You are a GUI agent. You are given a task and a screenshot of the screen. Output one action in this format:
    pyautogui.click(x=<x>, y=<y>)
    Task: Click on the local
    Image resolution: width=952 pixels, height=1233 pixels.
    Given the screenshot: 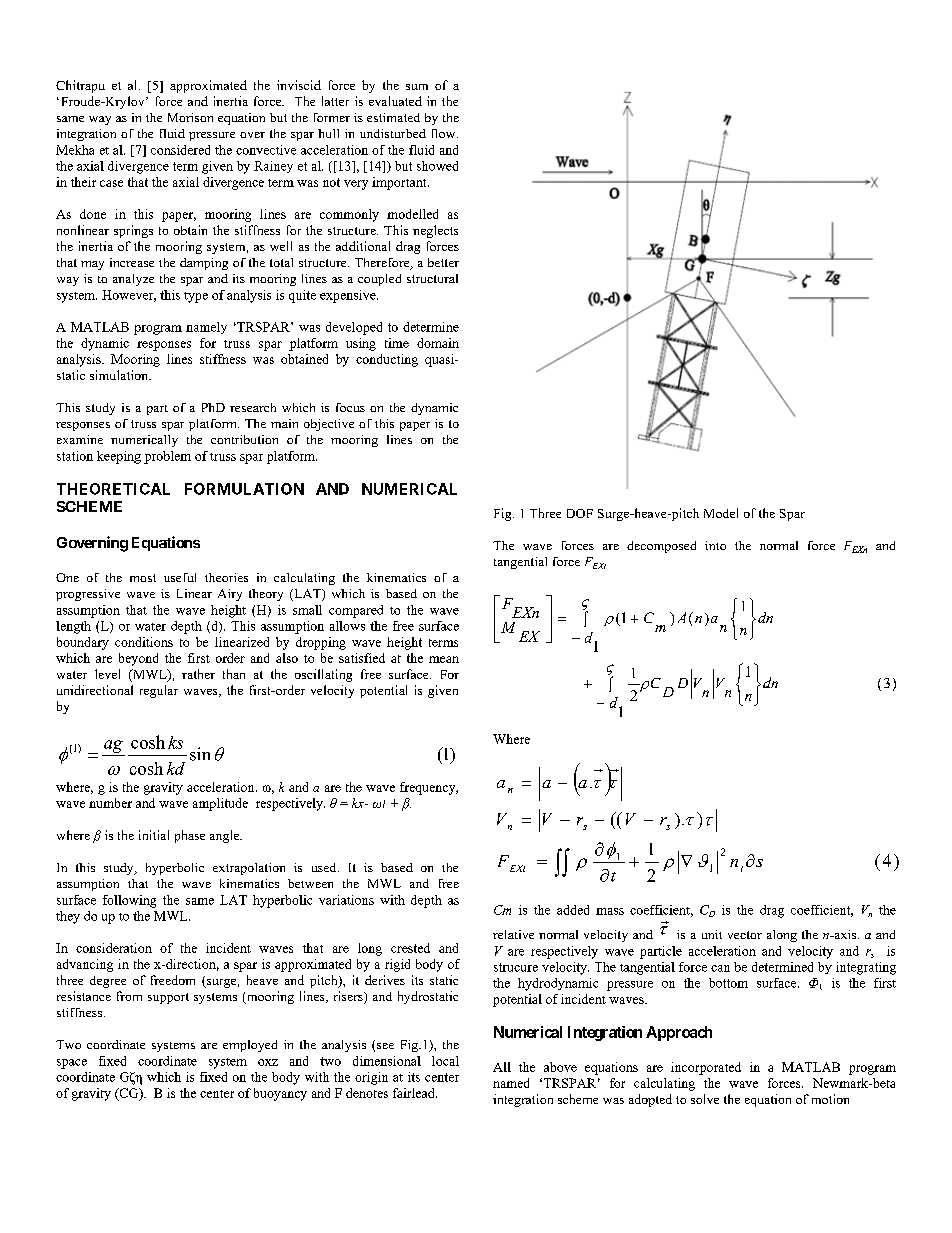 What is the action you would take?
    pyautogui.click(x=445, y=1061)
